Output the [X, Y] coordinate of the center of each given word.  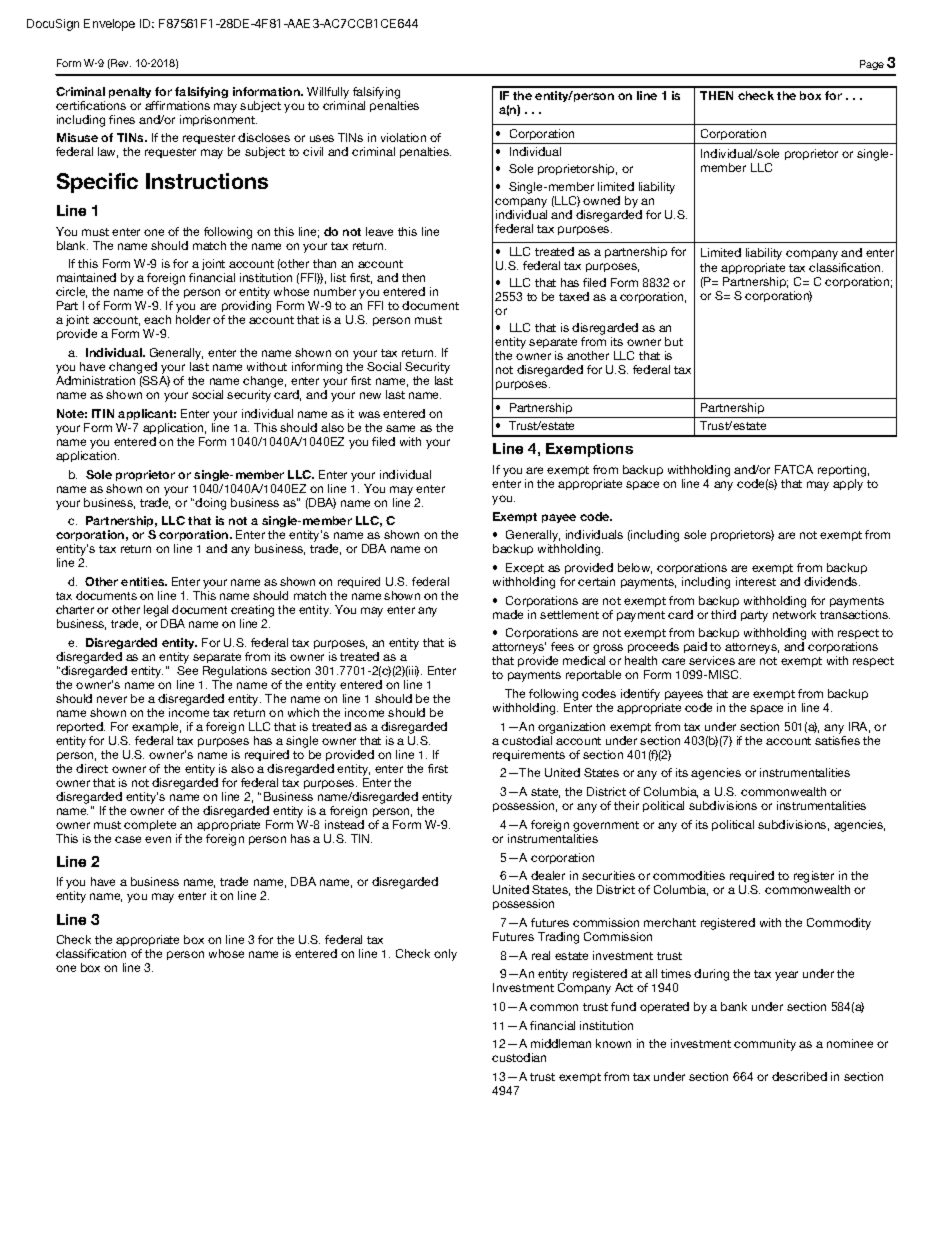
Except [525, 568]
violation [403, 137]
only [445, 955]
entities [144, 581]
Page [872, 65]
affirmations [177, 105]
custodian [519, 1057]
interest [756, 581]
